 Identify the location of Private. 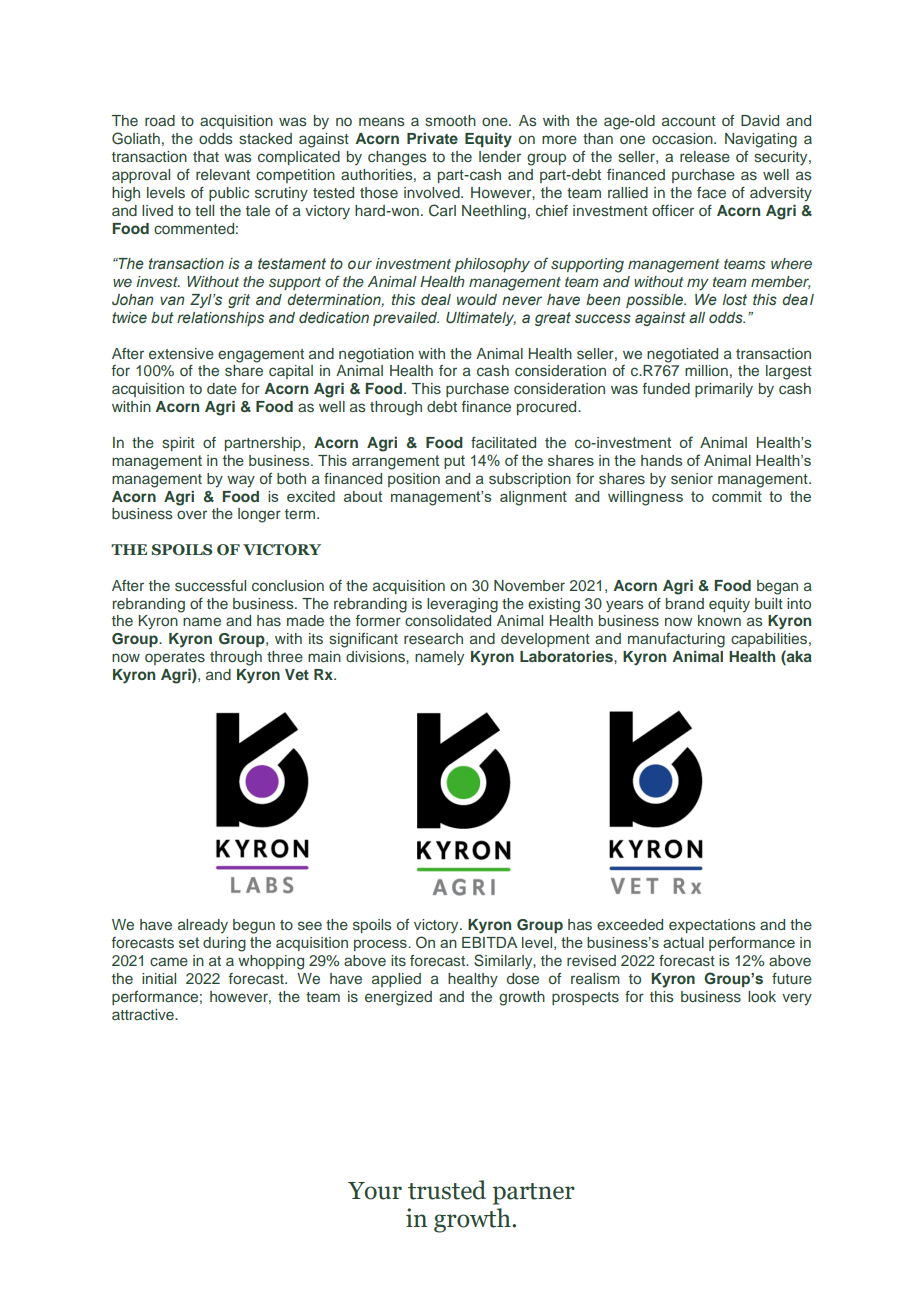
(432, 138).
